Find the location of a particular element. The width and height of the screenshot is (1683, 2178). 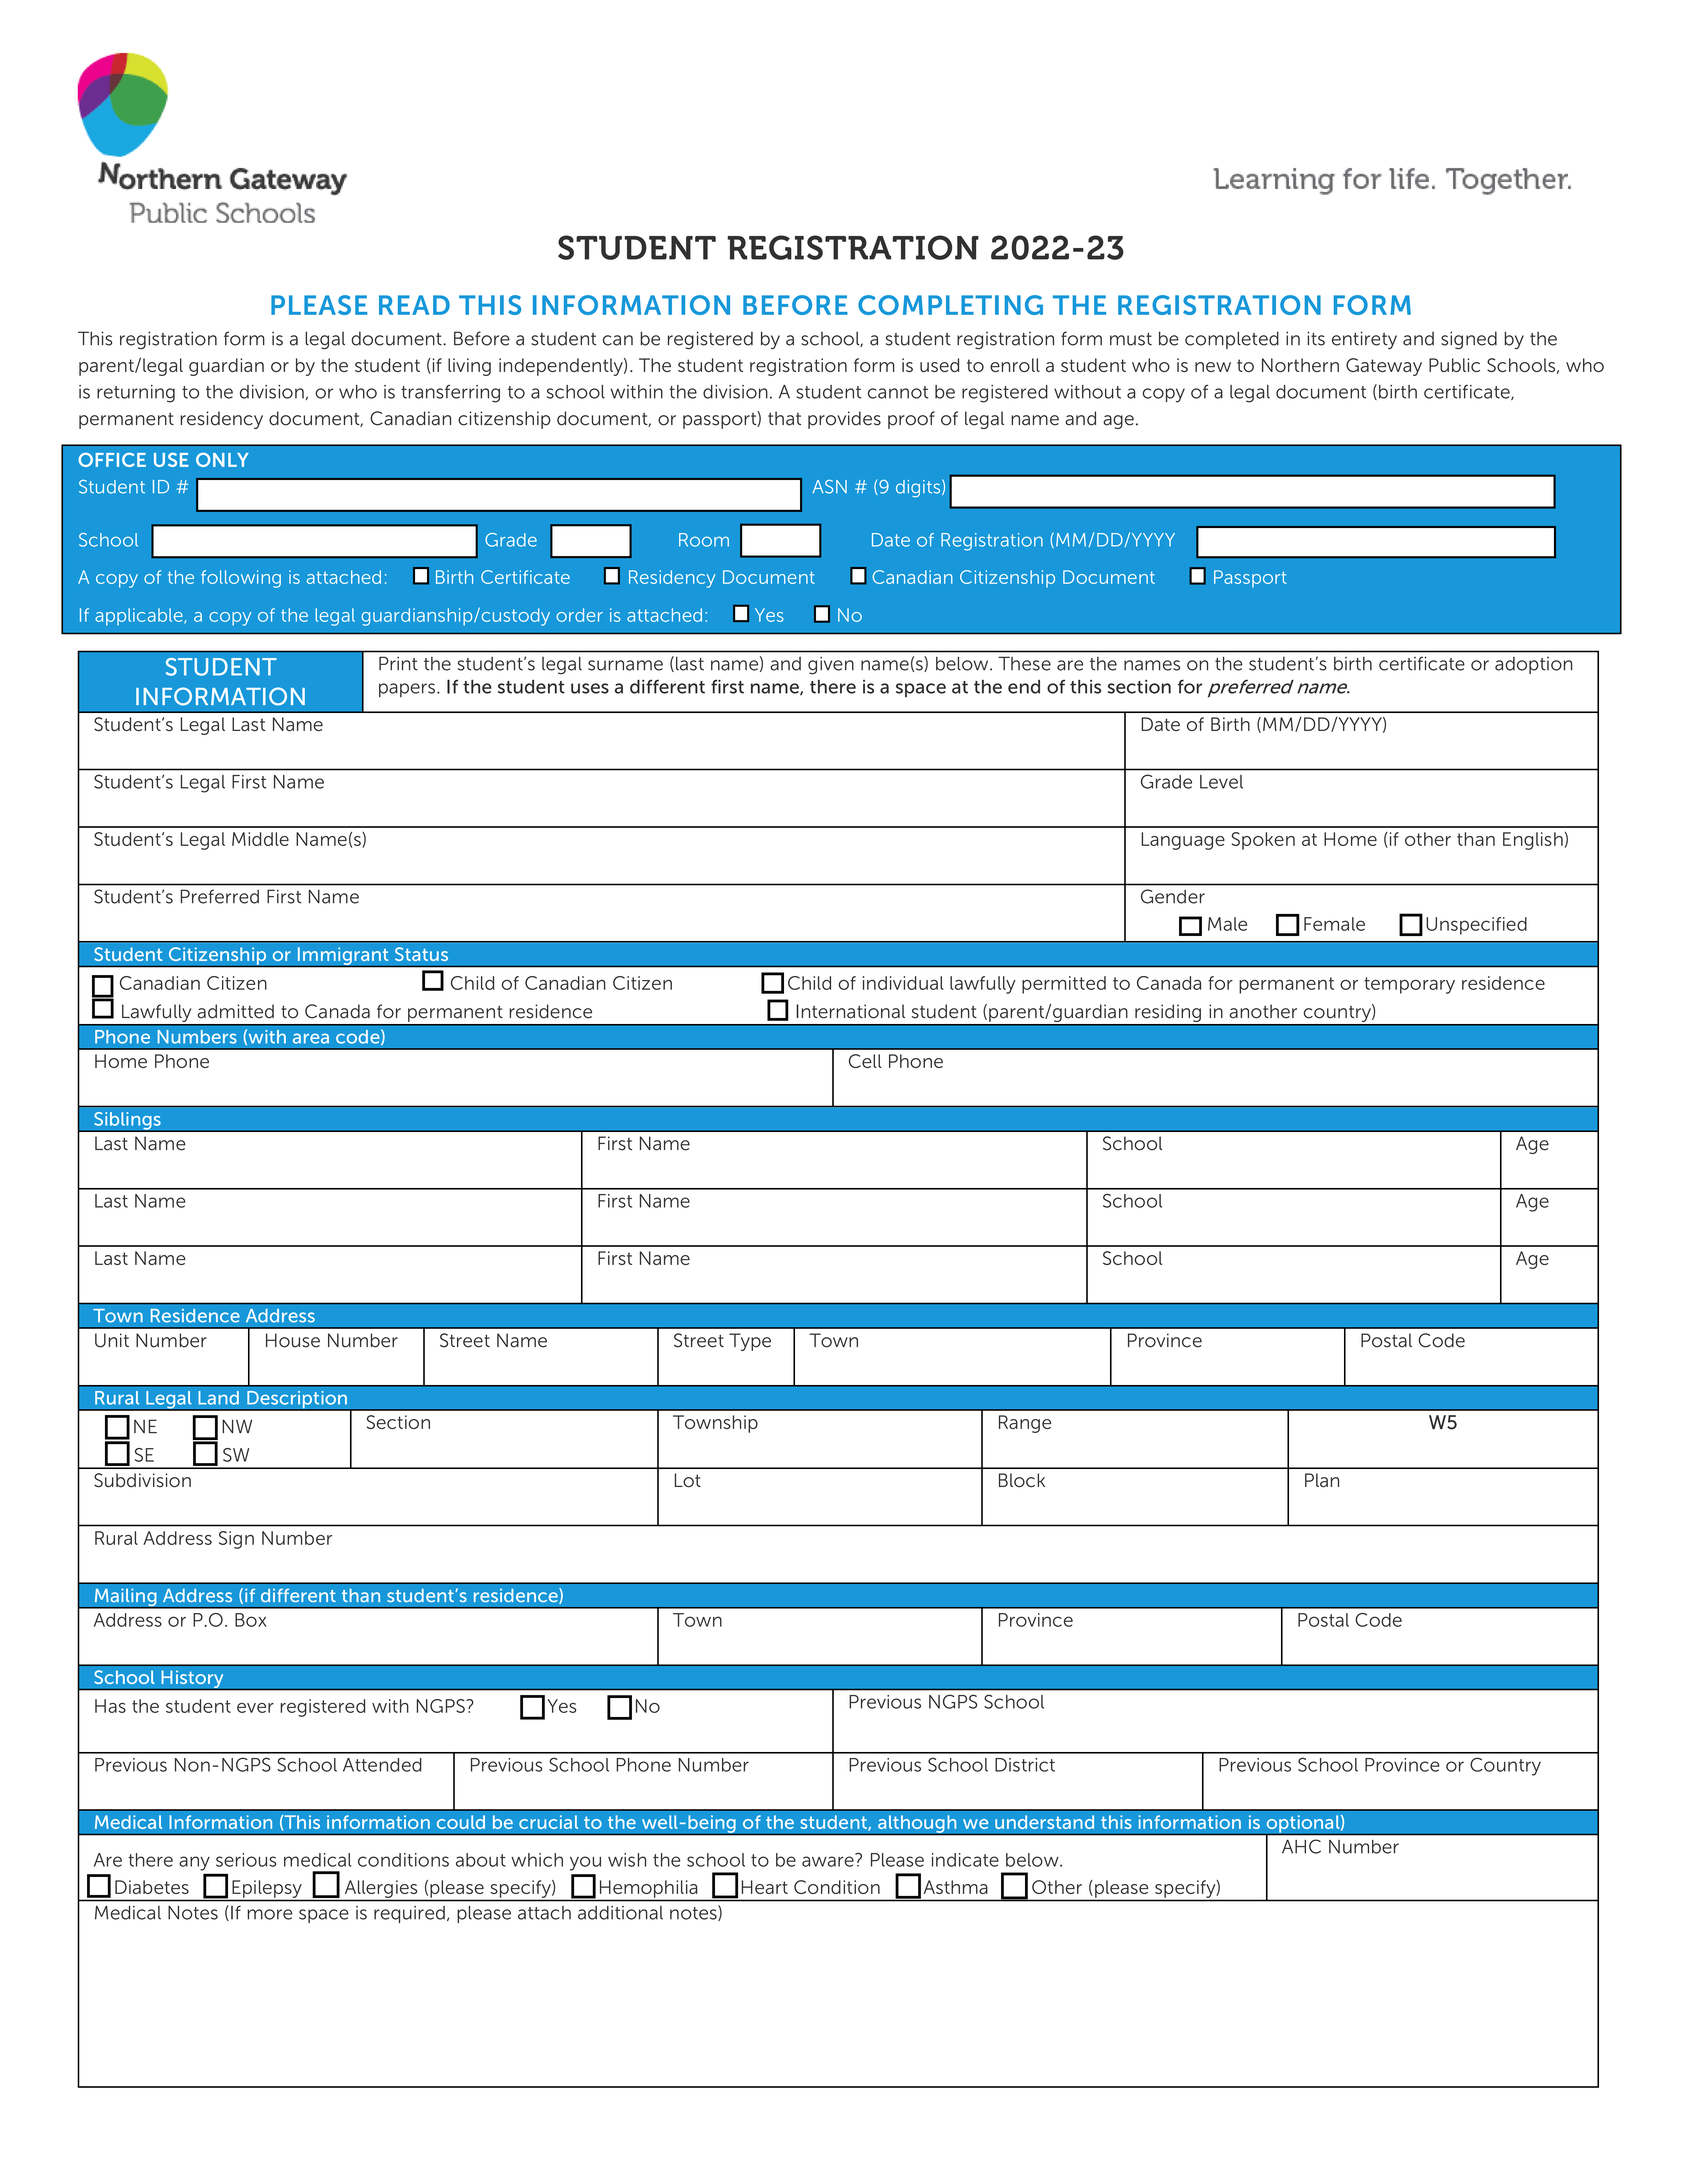

individual is located at coordinates (903, 983).
